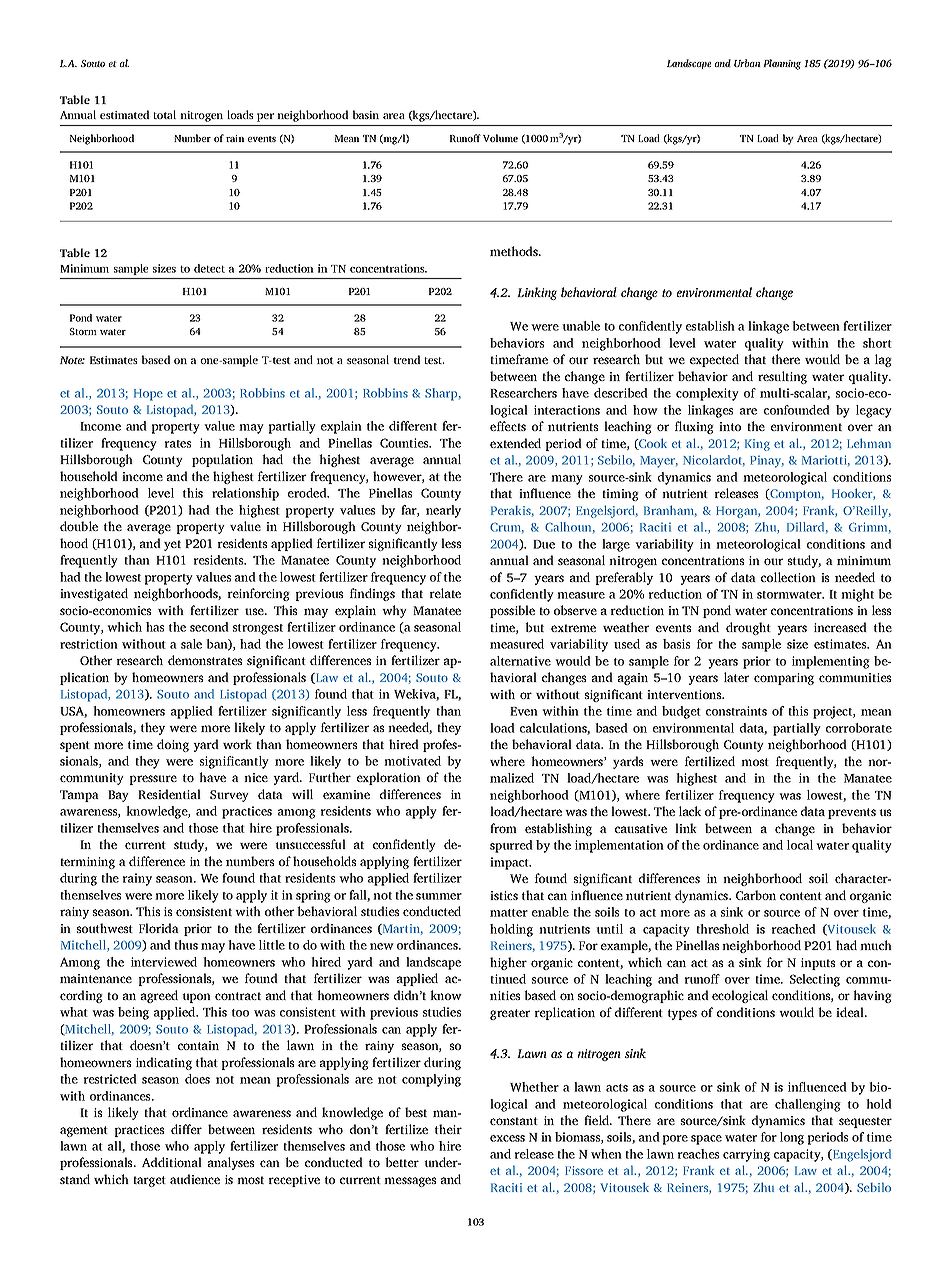 The image size is (952, 1270). What do you see at coordinates (443, 511) in the screenshot?
I see `nearly` at bounding box center [443, 511].
